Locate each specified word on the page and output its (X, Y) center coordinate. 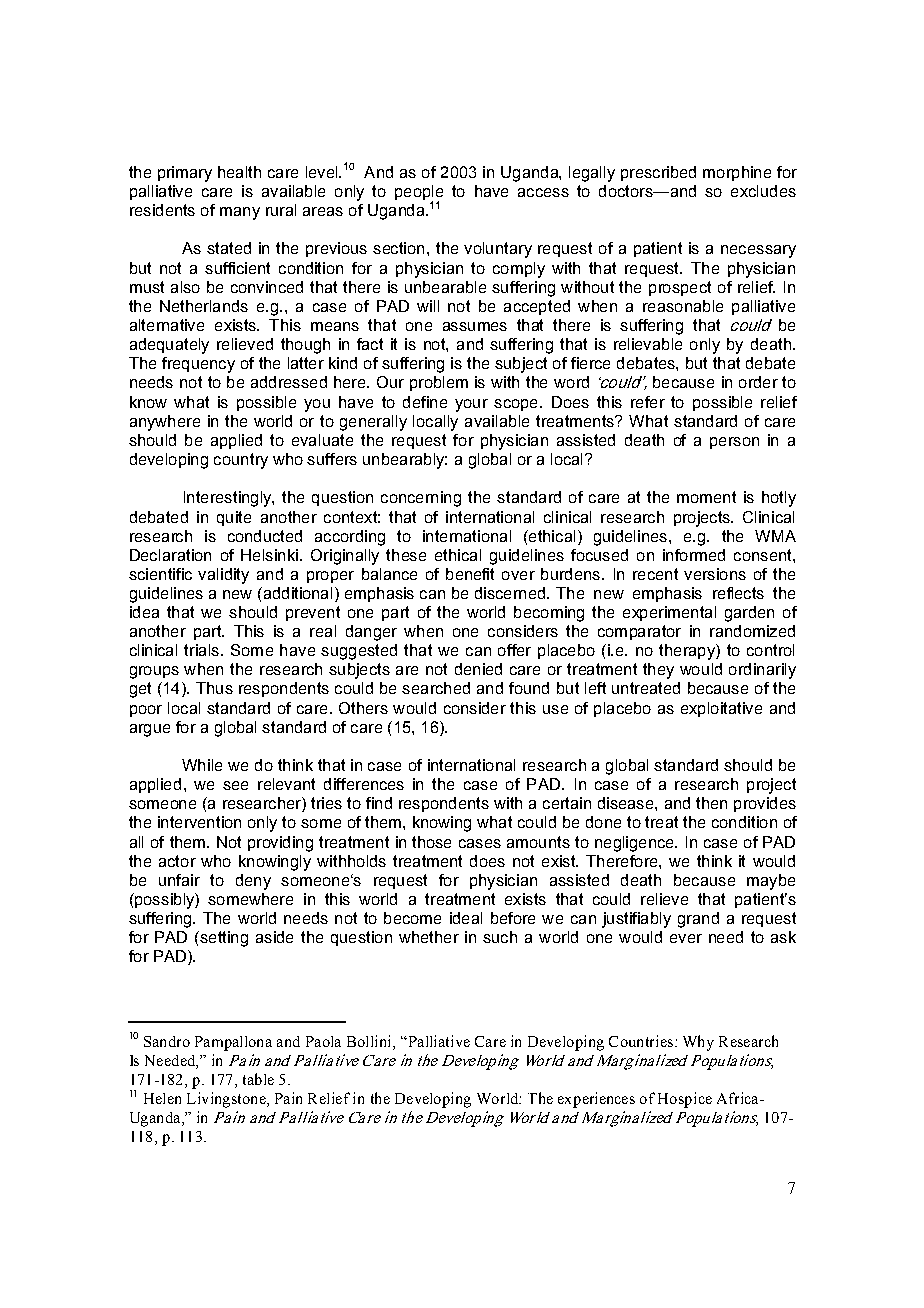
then (711, 803)
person (734, 443)
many (240, 213)
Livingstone (227, 1100)
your (471, 405)
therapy (688, 652)
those (431, 842)
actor (177, 861)
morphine (737, 173)
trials (201, 650)
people (419, 194)
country (241, 461)
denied (478, 669)
